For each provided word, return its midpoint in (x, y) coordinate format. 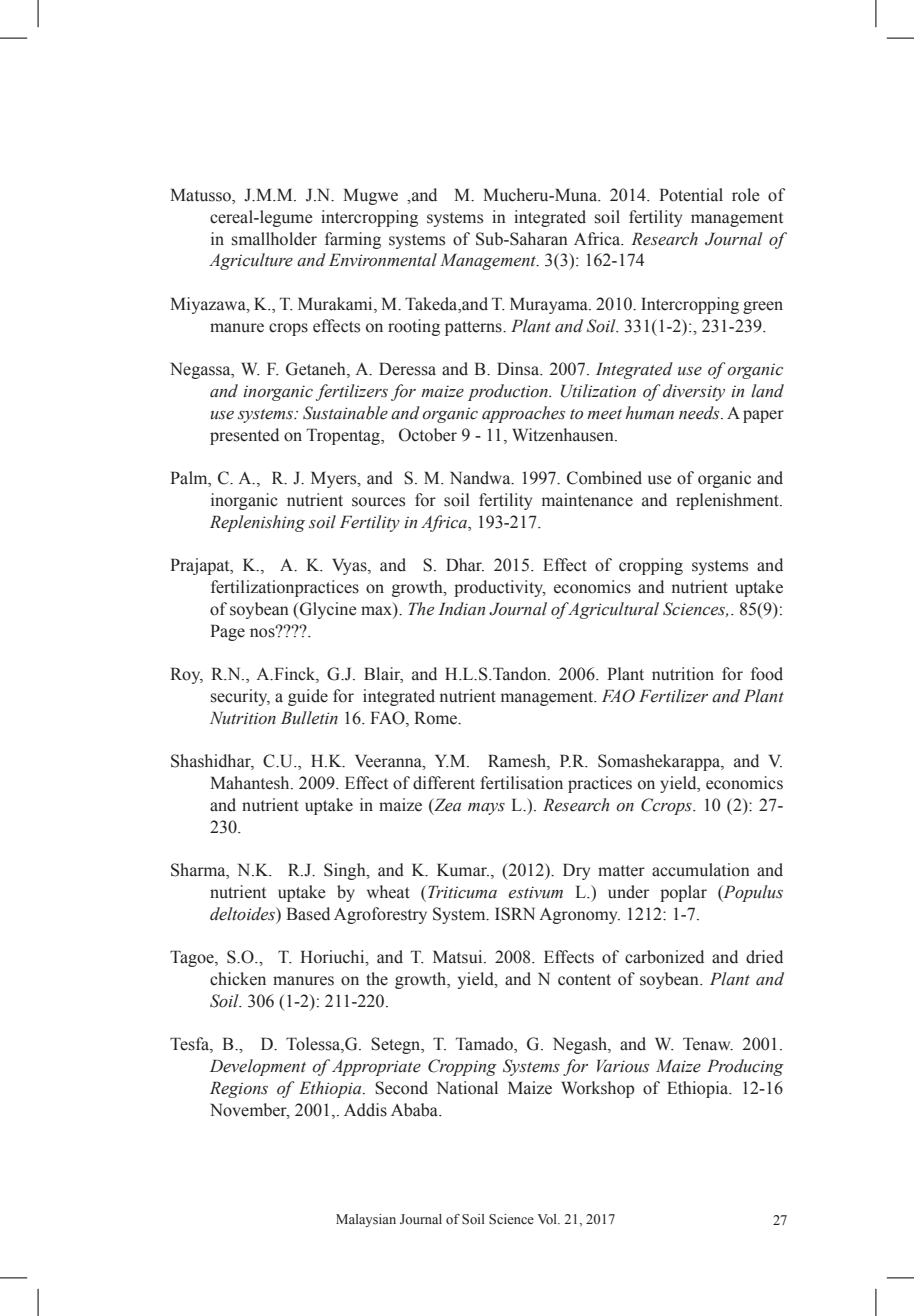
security (240, 697)
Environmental (383, 260)
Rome (437, 718)
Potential (691, 195)
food (767, 674)
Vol (548, 1219)
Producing (745, 1067)
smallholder (274, 239)
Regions (239, 1089)
